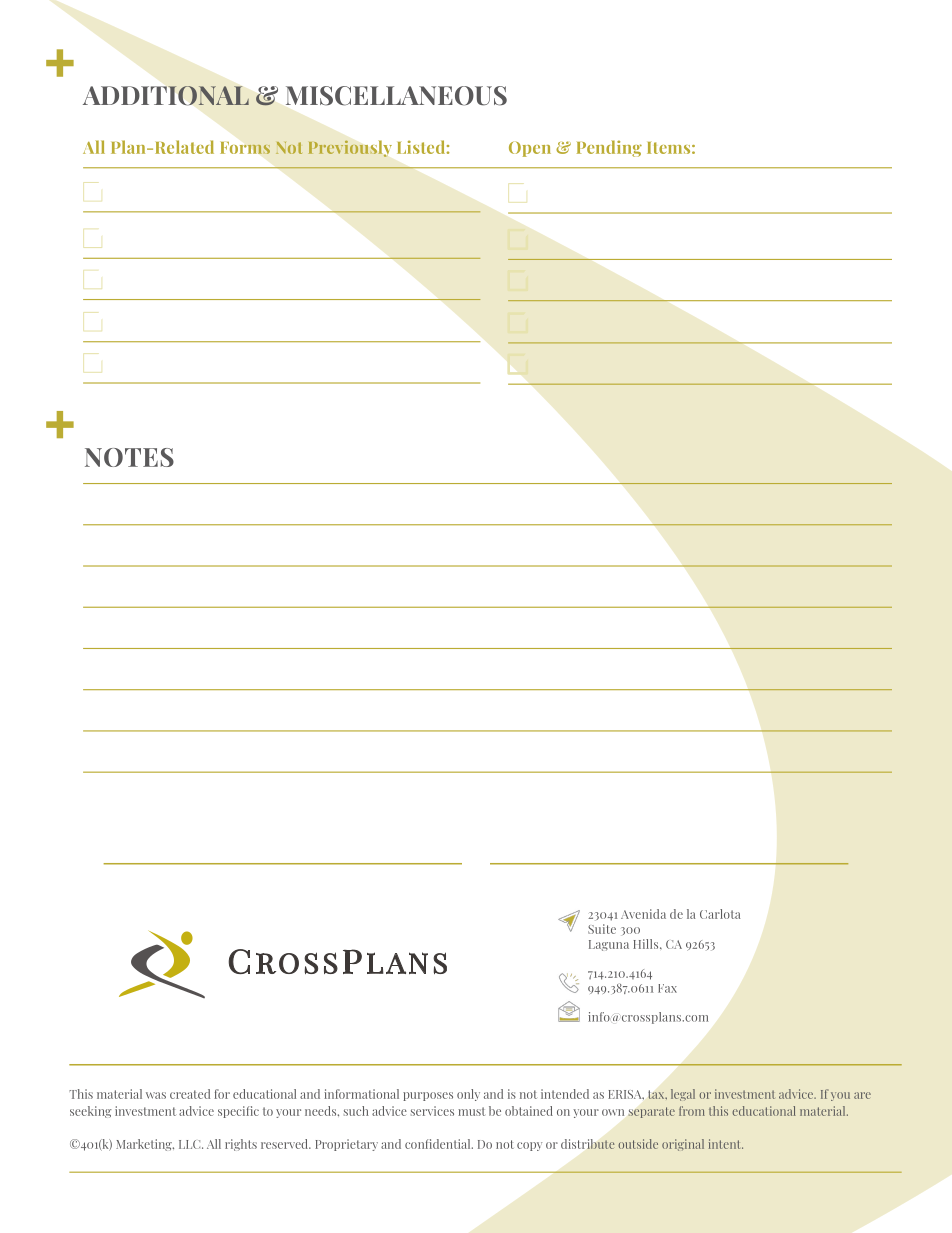 The height and width of the page is (1233, 952). Describe the element at coordinates (129, 457) in the page. I see `NOTES` at that location.
